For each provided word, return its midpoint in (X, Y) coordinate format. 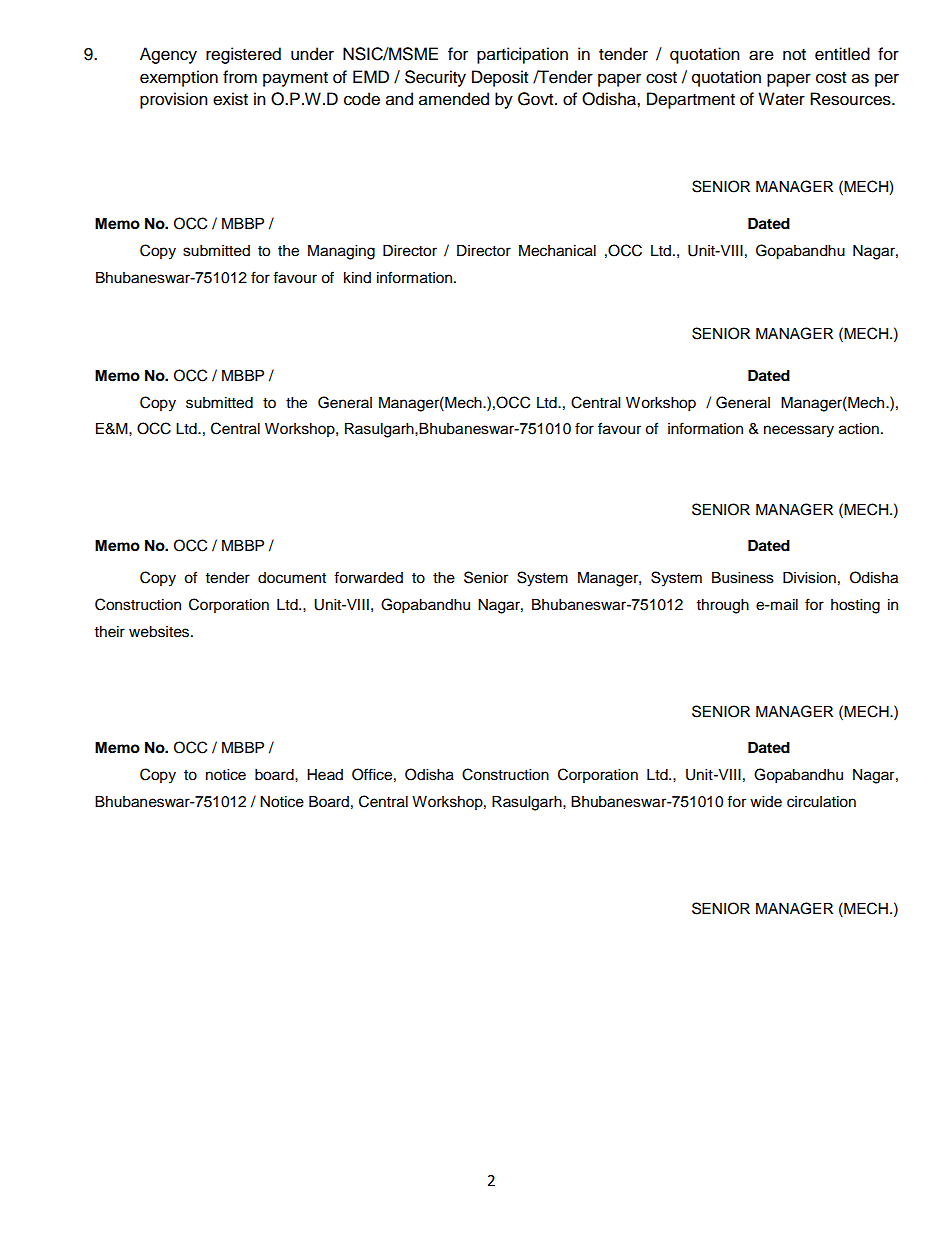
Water (781, 99)
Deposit (500, 78)
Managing (341, 252)
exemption (179, 78)
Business (743, 578)
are (761, 55)
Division (809, 578)
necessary (799, 431)
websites (160, 632)
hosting (855, 606)
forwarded (368, 577)
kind (357, 277)
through (723, 606)
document (292, 578)
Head (325, 775)
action (859, 429)
